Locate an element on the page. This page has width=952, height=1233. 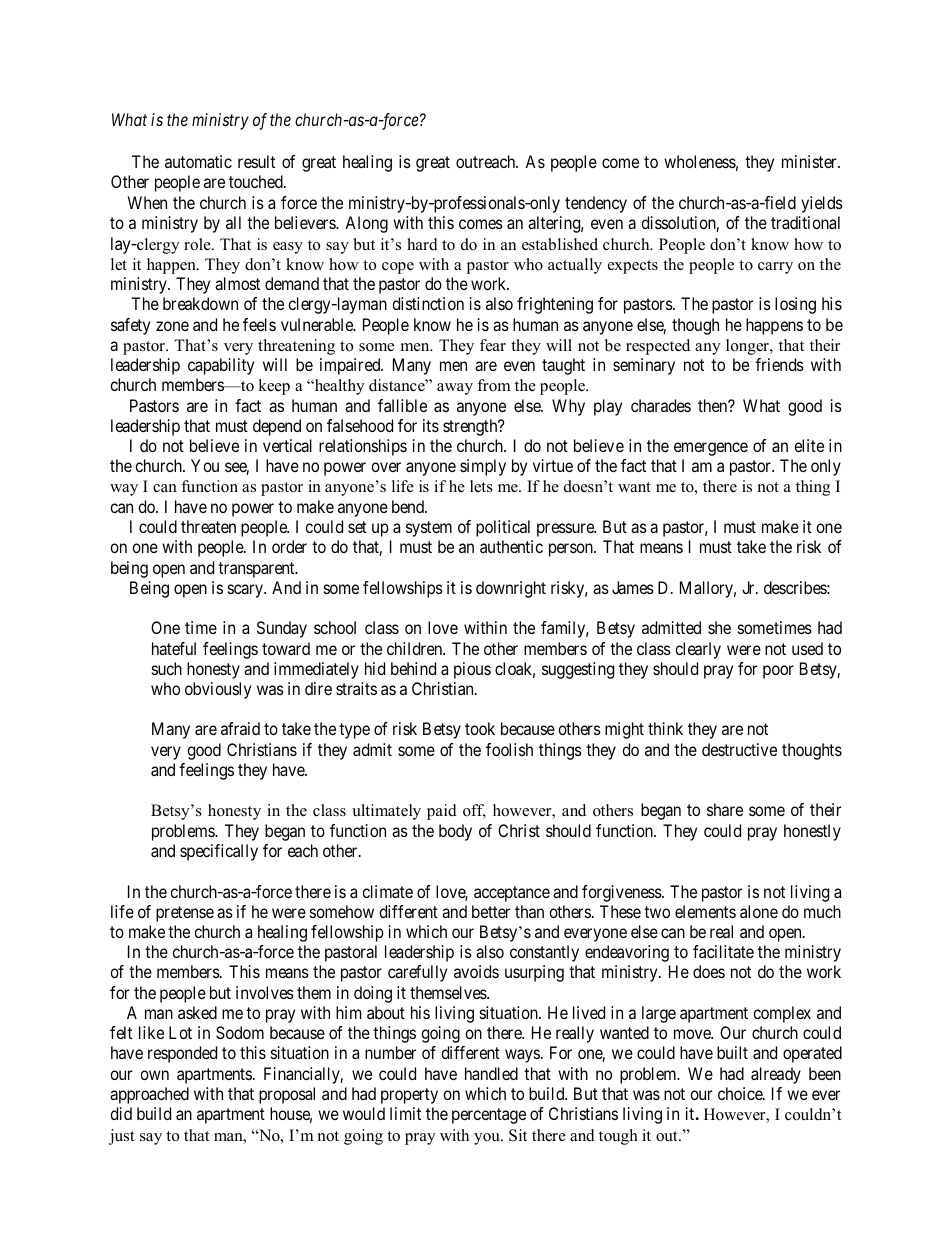
vertical is located at coordinates (287, 445).
